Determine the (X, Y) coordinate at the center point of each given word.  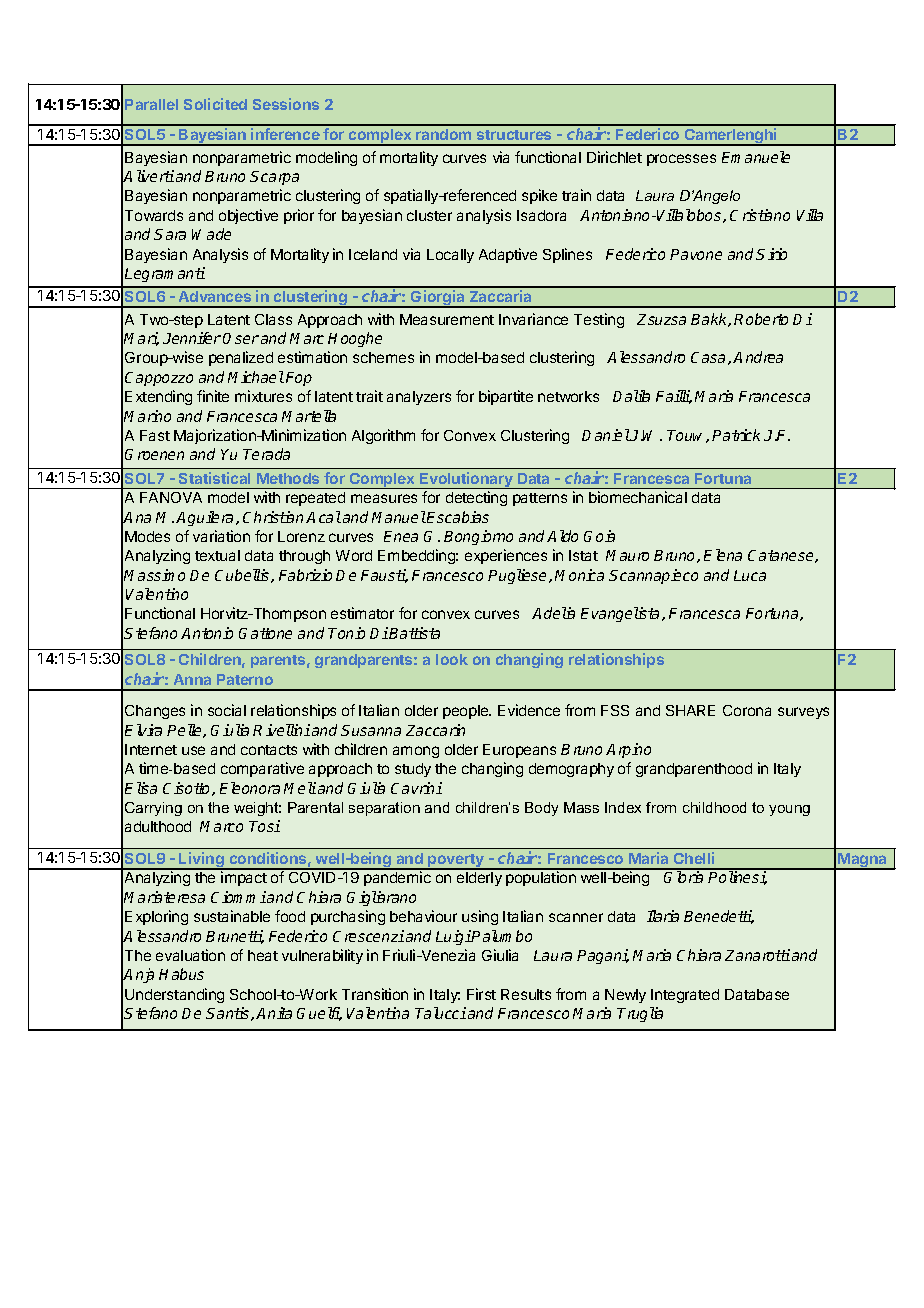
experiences (506, 556)
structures (514, 135)
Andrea (758, 357)
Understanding (174, 995)
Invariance (533, 319)
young (789, 810)
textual (217, 555)
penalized (241, 358)
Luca (750, 575)
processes (681, 160)
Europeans (519, 751)
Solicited (215, 104)
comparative (262, 769)
